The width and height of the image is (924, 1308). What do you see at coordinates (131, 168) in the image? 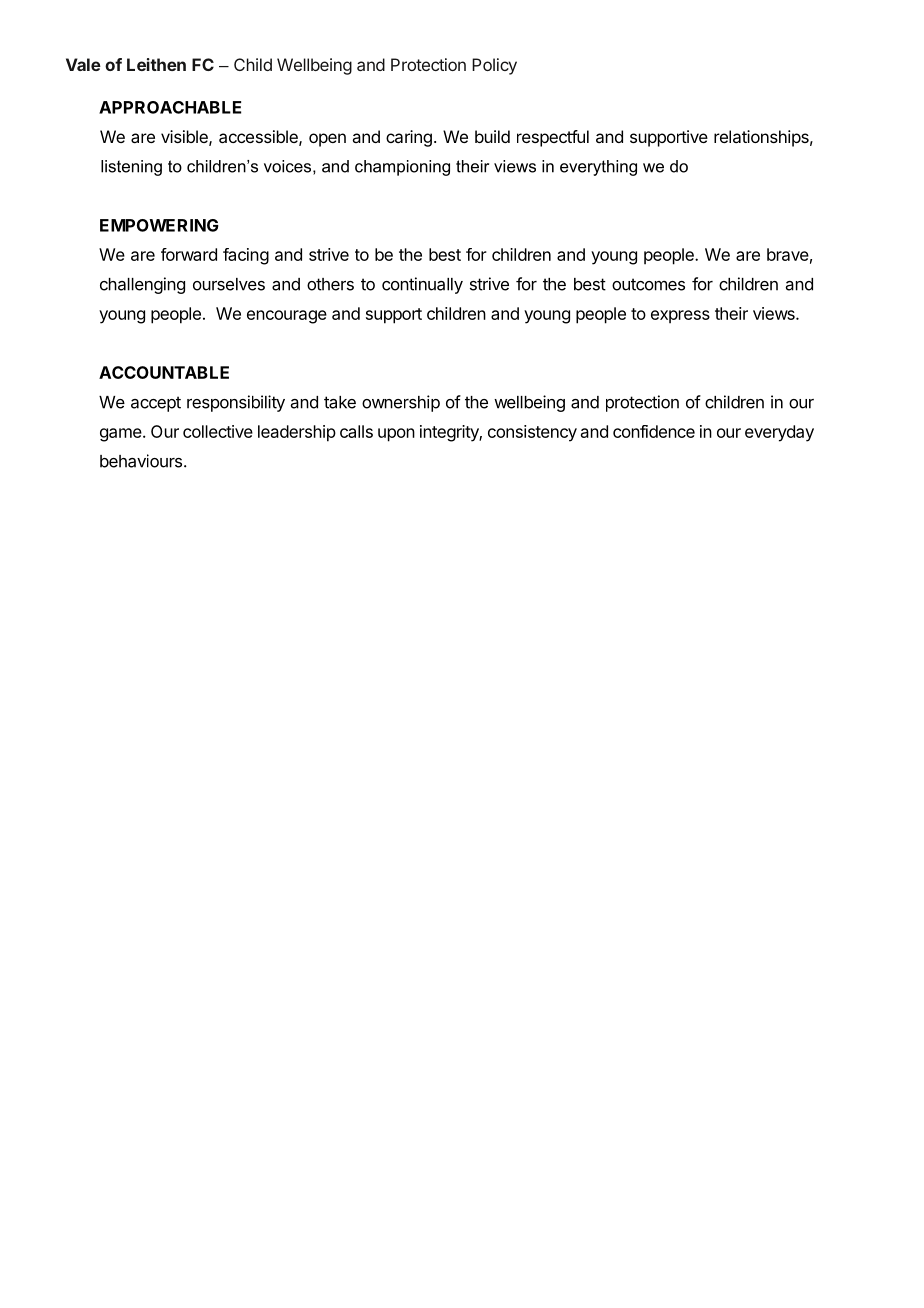
I see `listening` at bounding box center [131, 168].
